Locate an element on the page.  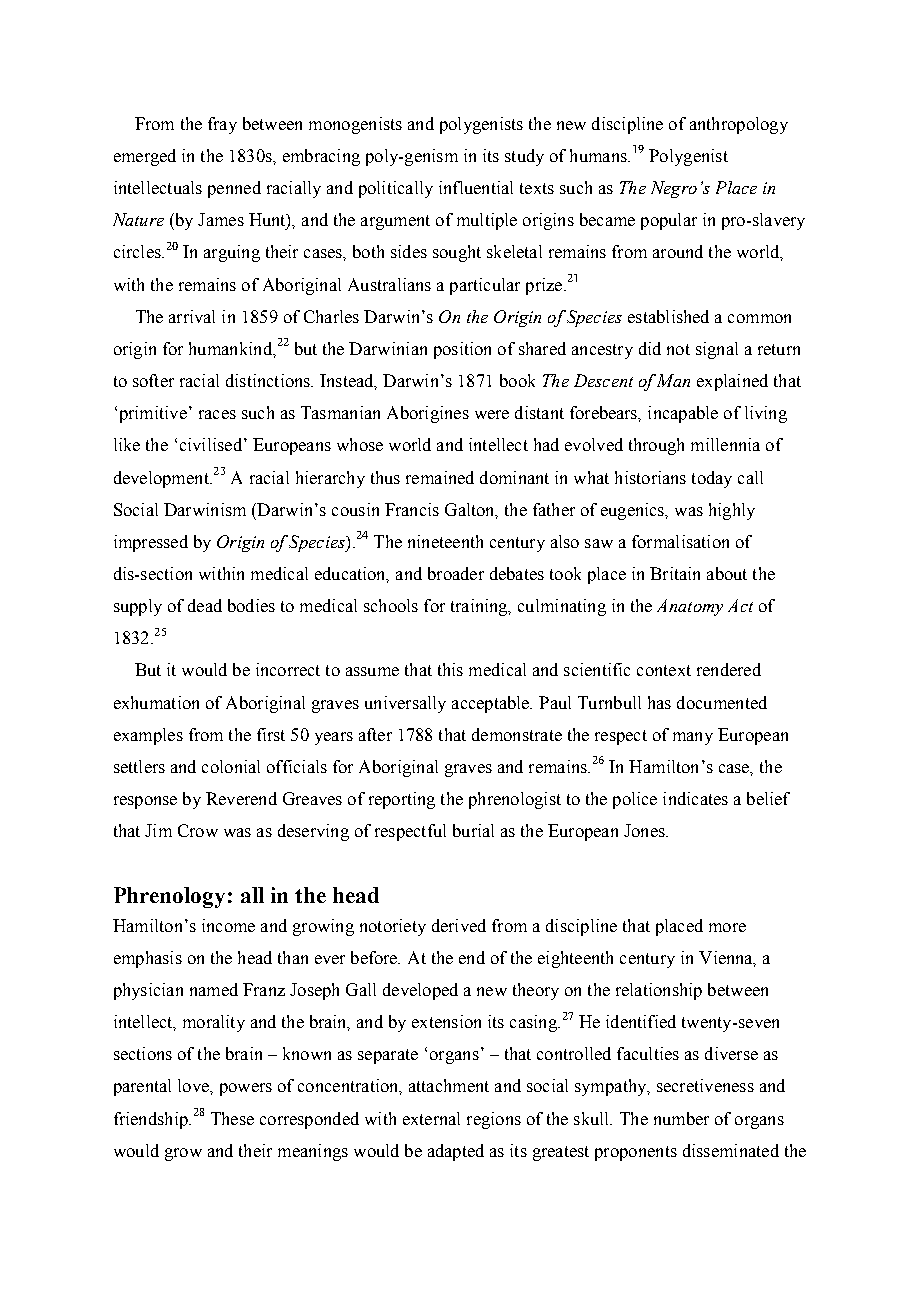
These is located at coordinates (232, 1118).
